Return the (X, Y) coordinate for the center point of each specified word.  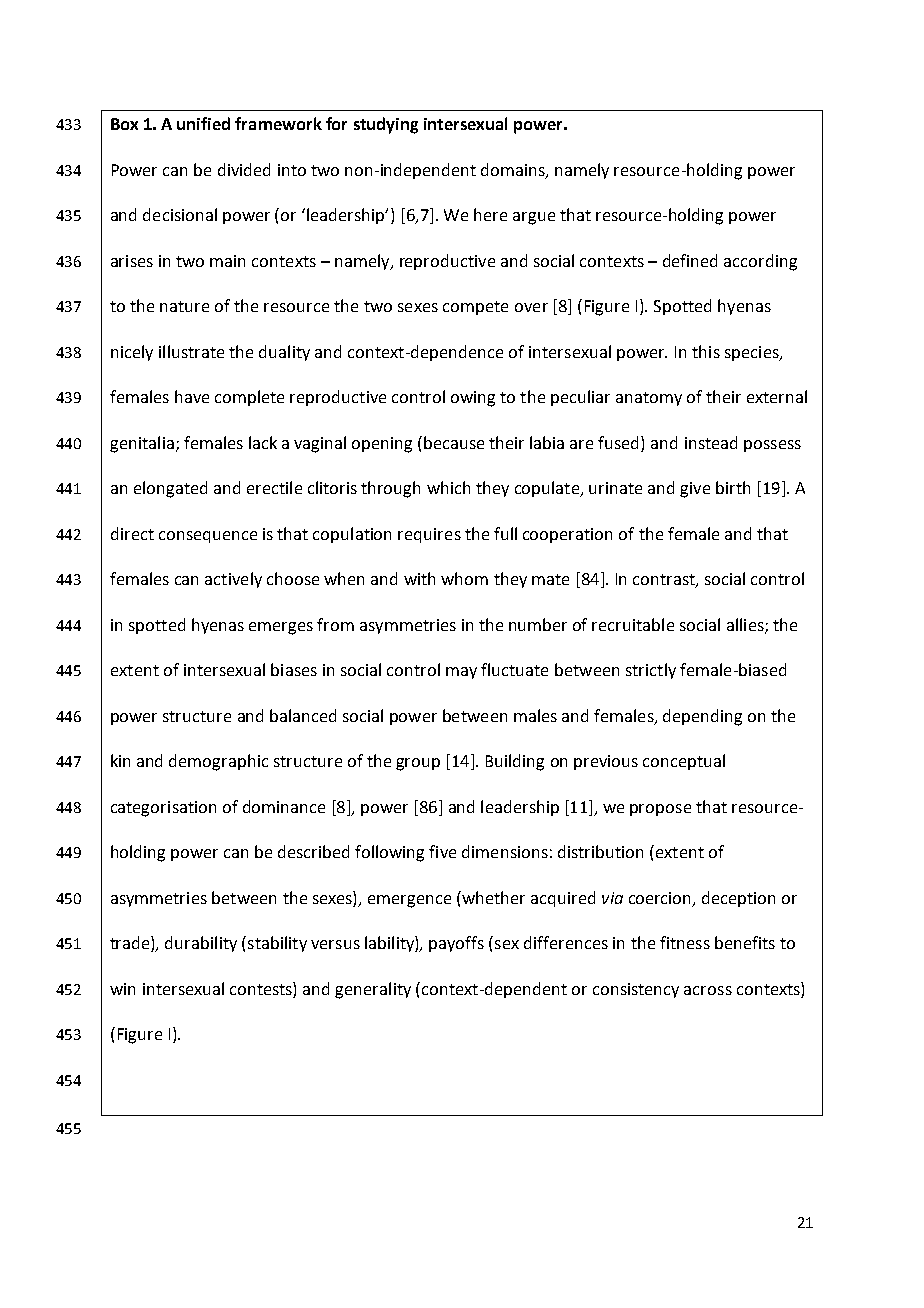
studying (386, 125)
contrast (665, 581)
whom (464, 578)
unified (203, 123)
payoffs (456, 944)
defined (690, 260)
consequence (208, 537)
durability (201, 944)
